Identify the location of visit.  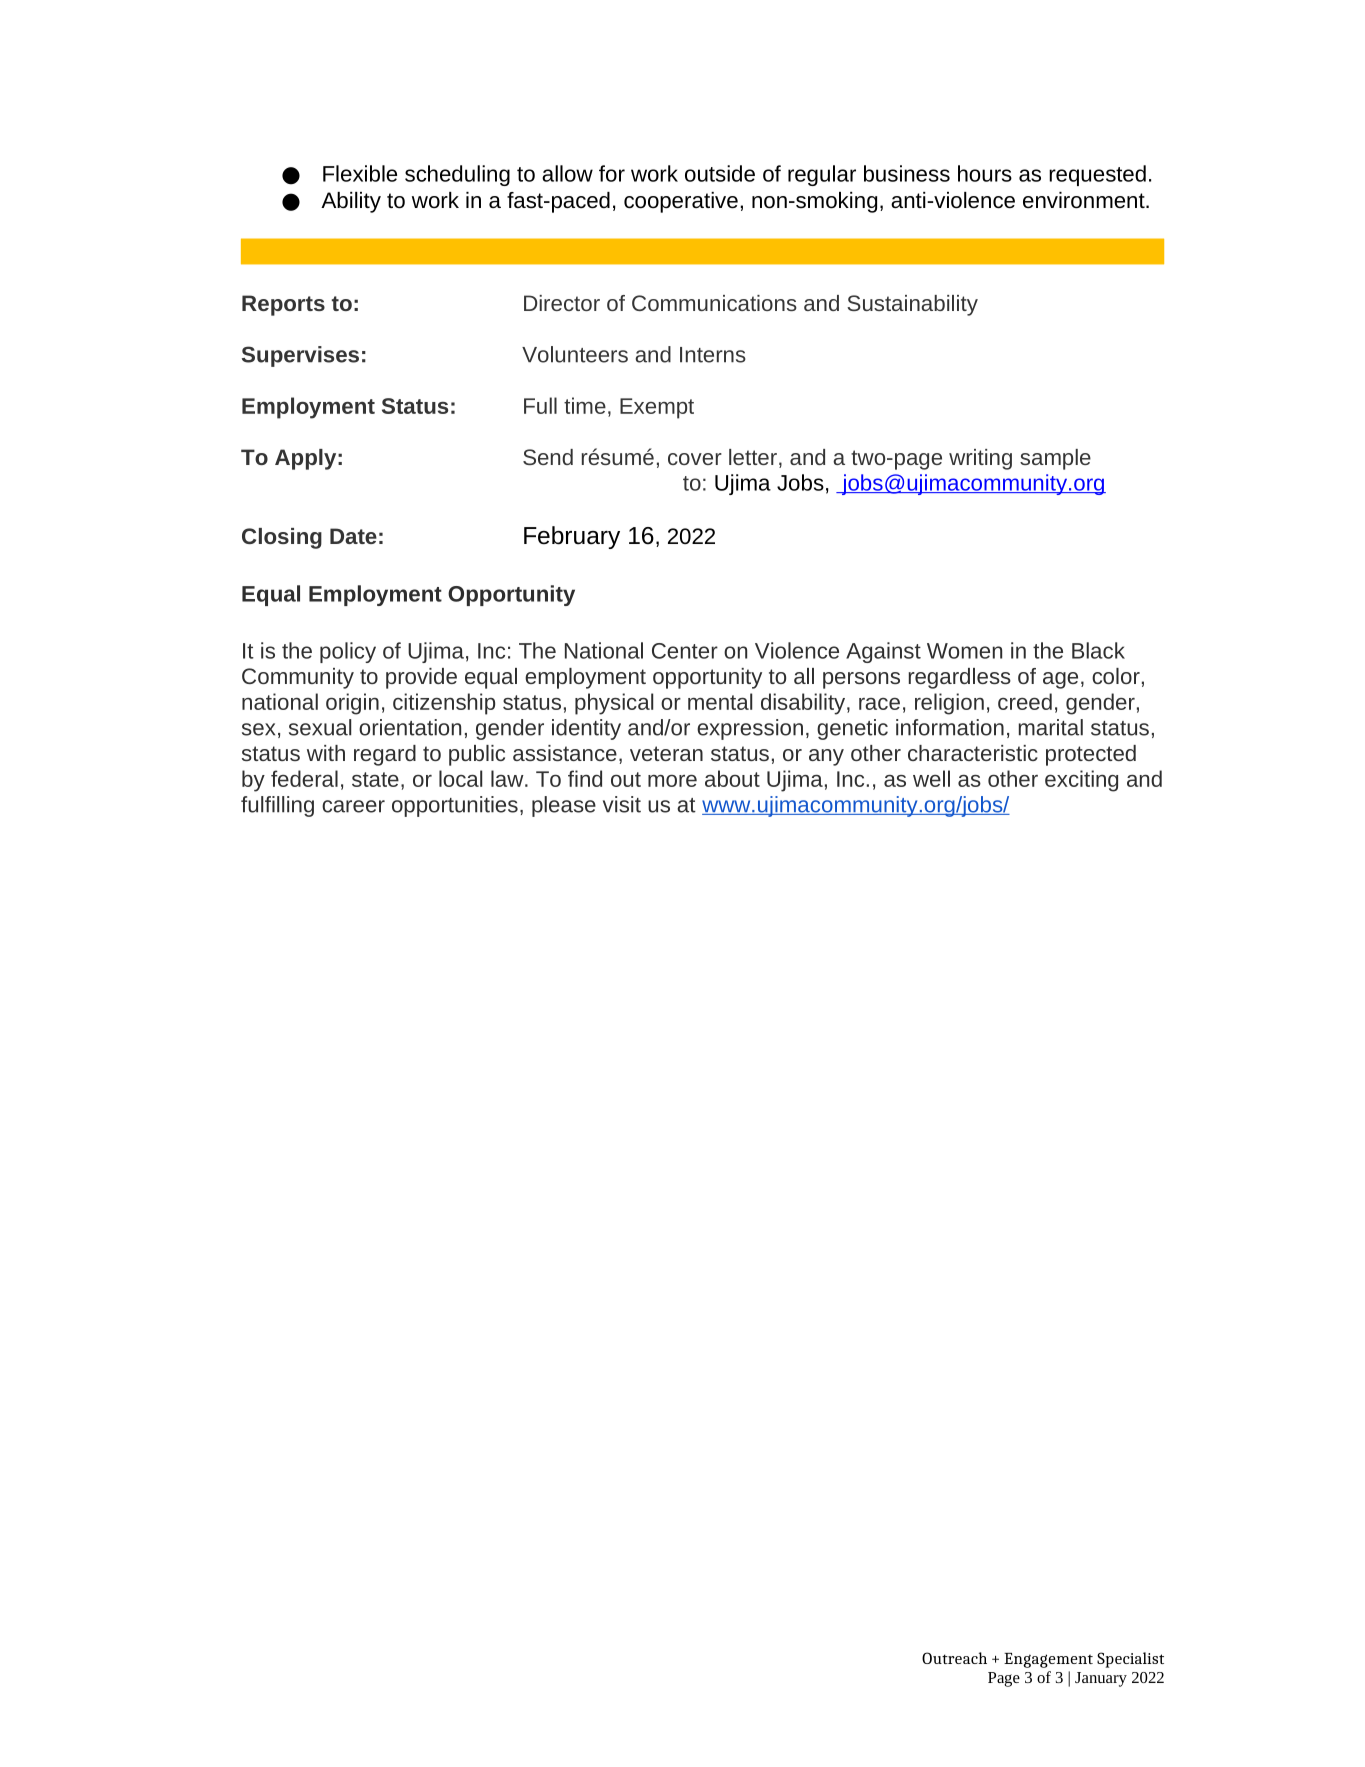
(622, 804).
